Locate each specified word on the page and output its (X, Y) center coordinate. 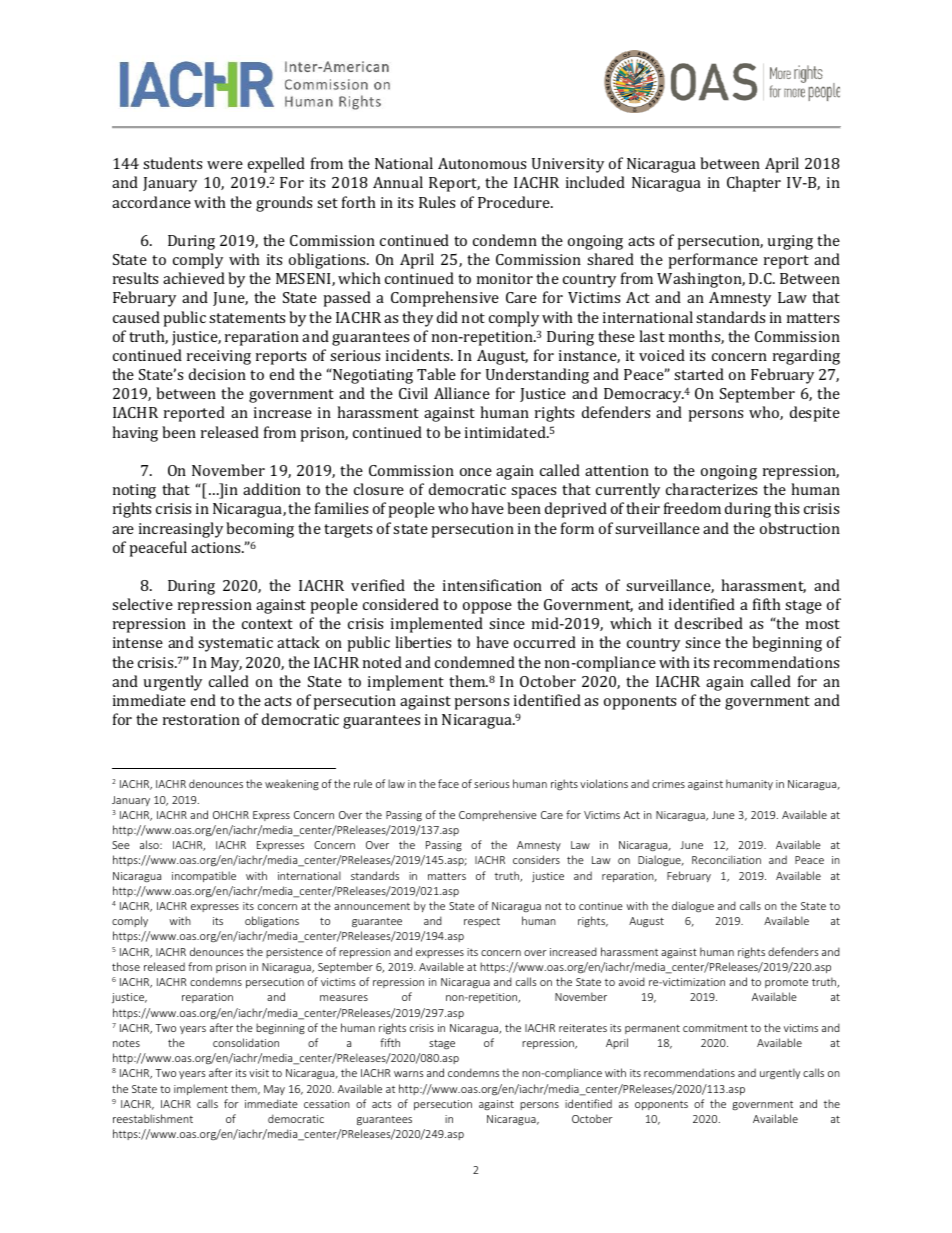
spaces (533, 493)
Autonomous (482, 163)
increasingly (181, 530)
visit (259, 1073)
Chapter (754, 184)
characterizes (711, 489)
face (448, 783)
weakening (292, 784)
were (225, 165)
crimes (668, 784)
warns (409, 1074)
